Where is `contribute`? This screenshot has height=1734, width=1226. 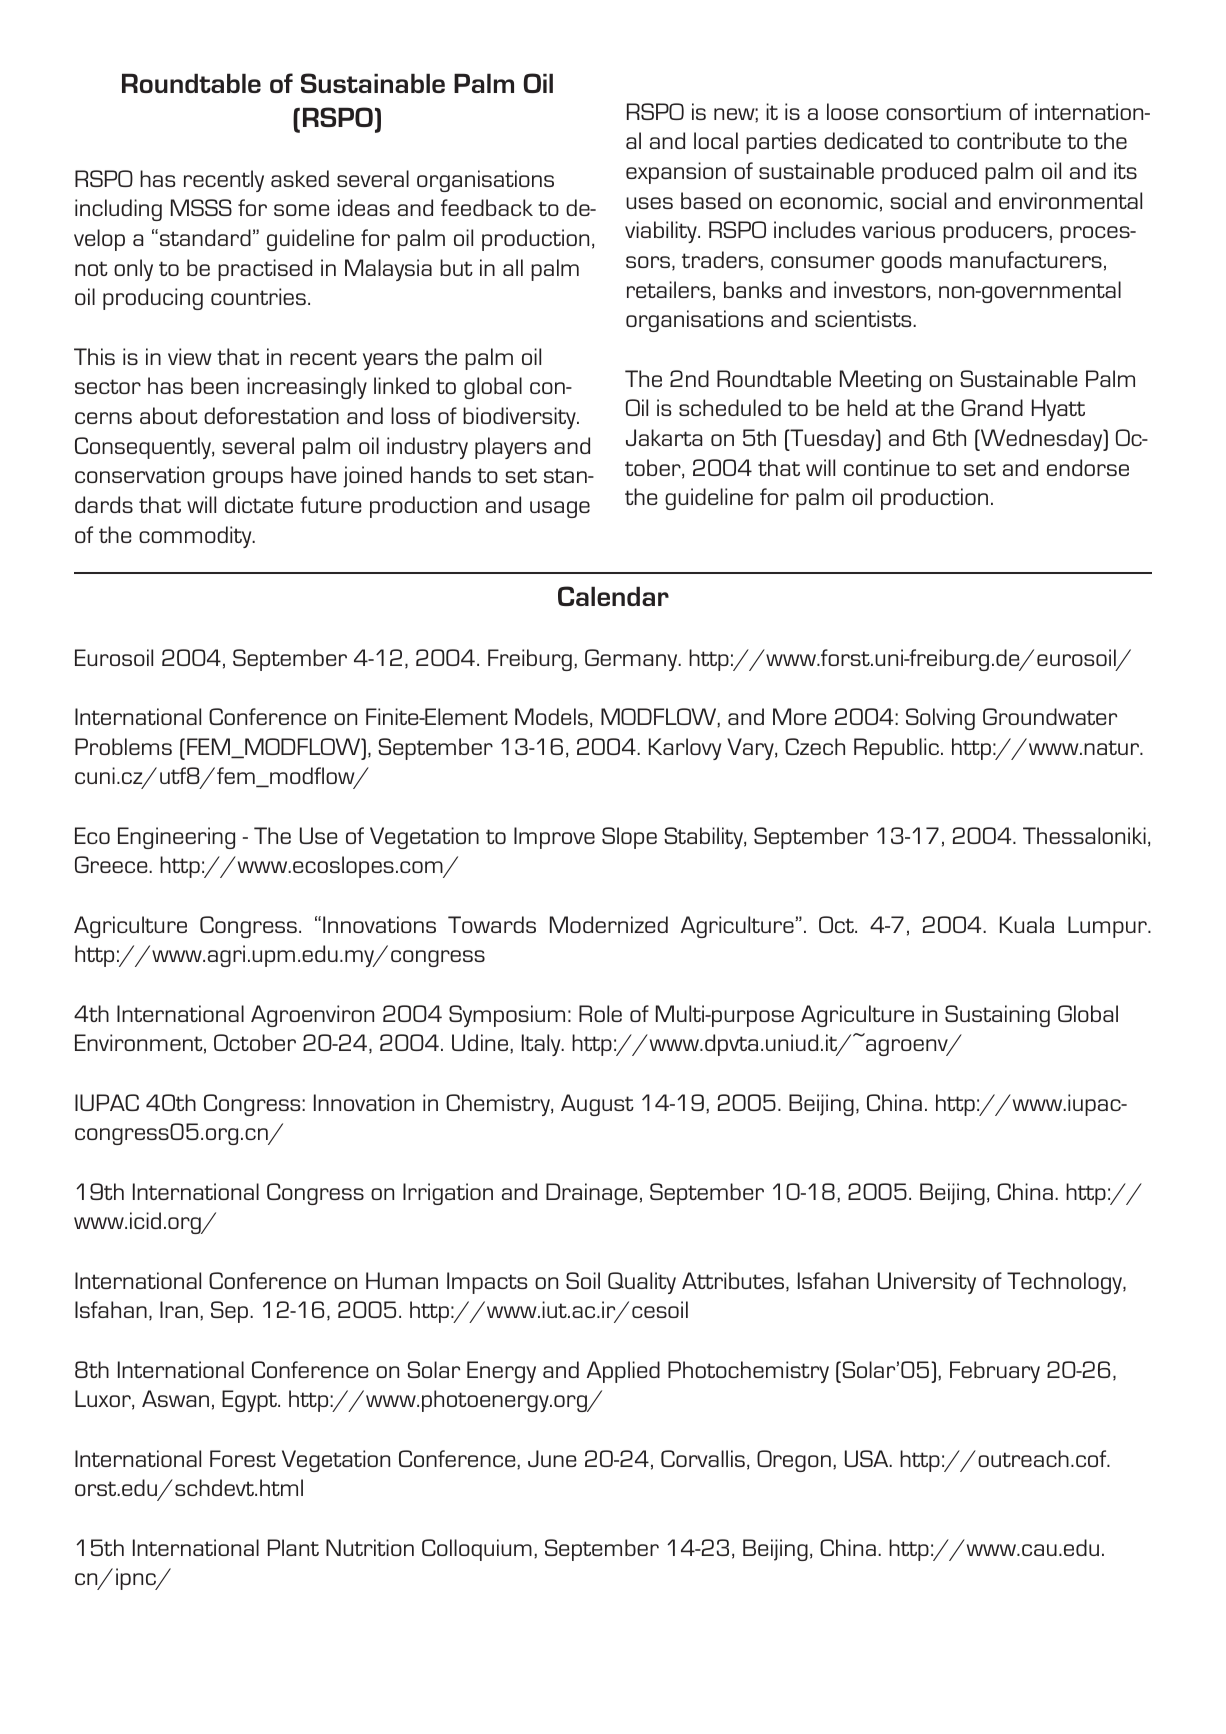 contribute is located at coordinates (1009, 140).
